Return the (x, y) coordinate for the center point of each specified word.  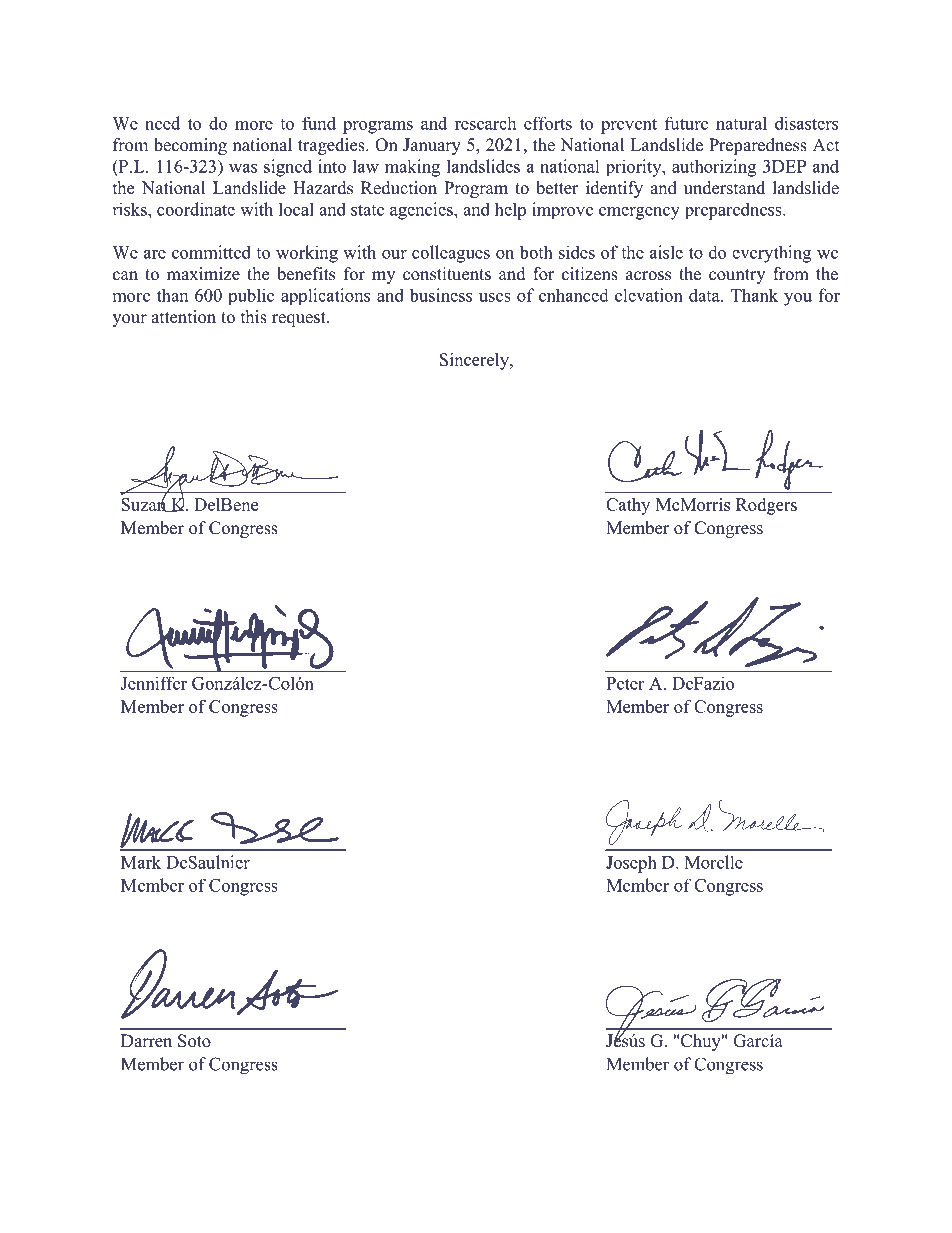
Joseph (631, 864)
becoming (190, 146)
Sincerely (475, 361)
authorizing (714, 168)
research (485, 123)
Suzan (145, 504)
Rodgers (766, 506)
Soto (194, 1041)
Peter (625, 683)
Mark (141, 862)
